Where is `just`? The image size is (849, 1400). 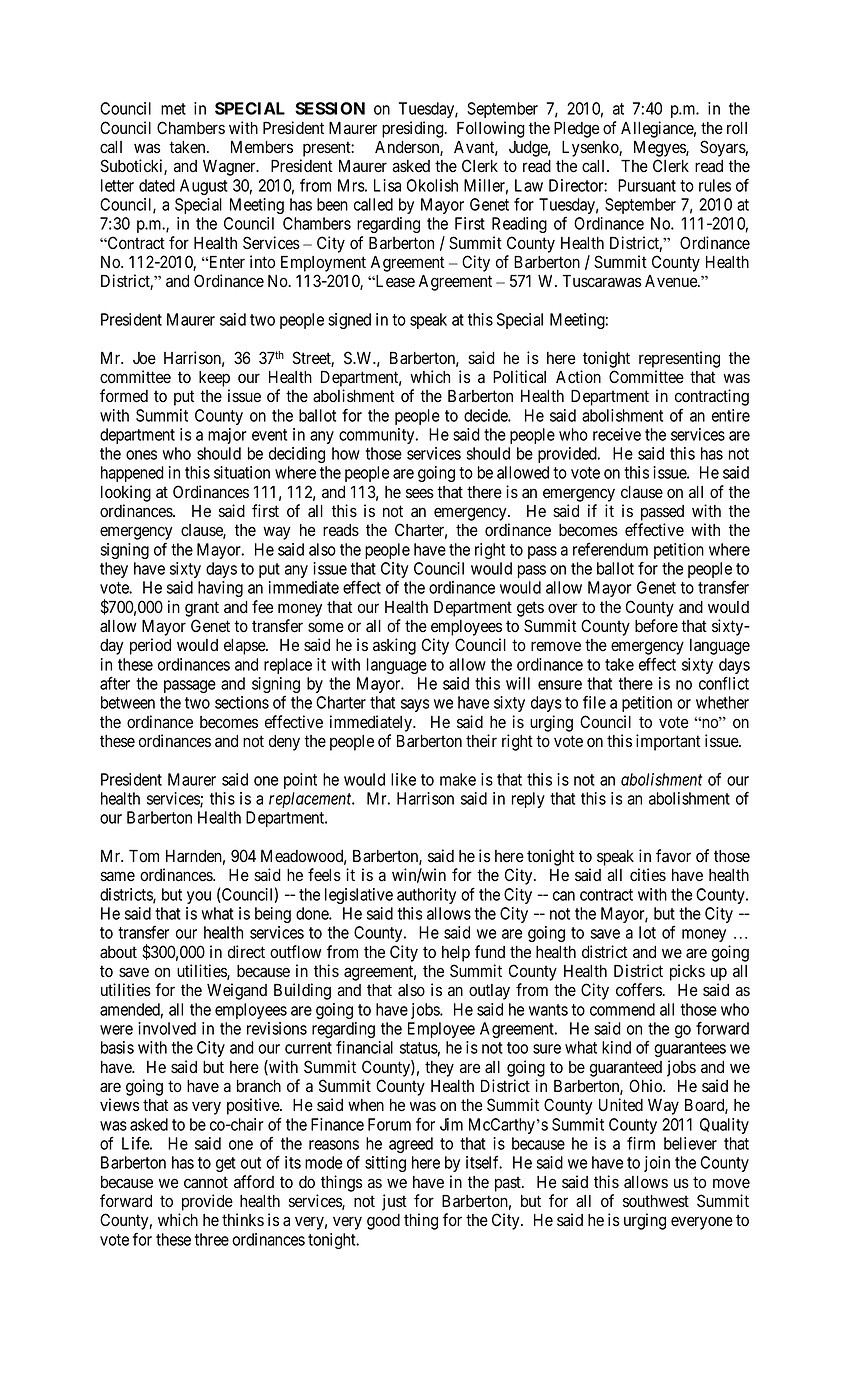
just is located at coordinates (394, 1202).
